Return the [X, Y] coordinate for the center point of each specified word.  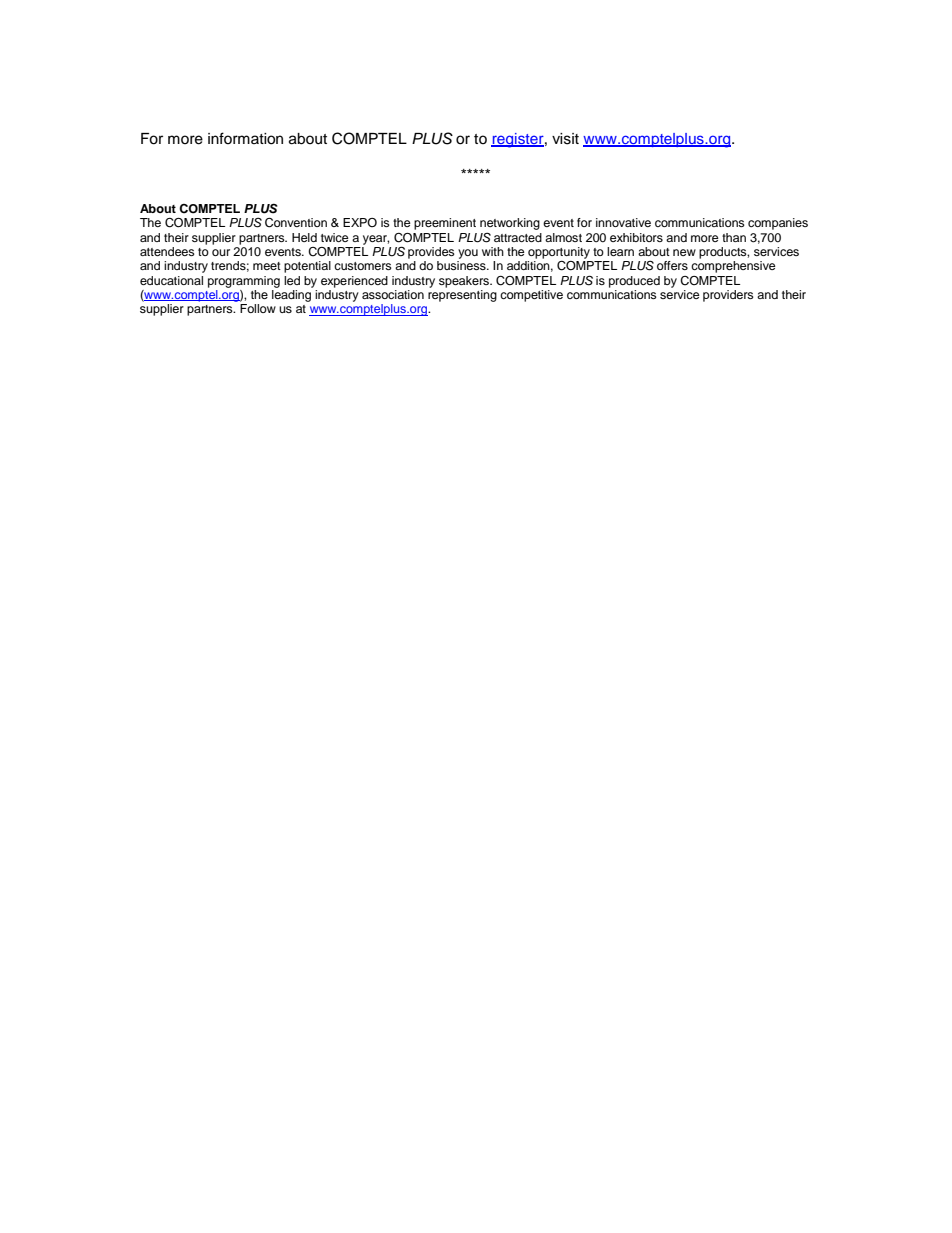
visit [565, 139]
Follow [258, 308]
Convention [296, 223]
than [734, 237]
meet [267, 266]
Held [304, 237]
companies [778, 224]
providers [728, 296]
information [245, 138]
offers [672, 265]
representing [462, 294]
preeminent [445, 224]
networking [510, 225]
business [462, 265]
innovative [623, 222]
